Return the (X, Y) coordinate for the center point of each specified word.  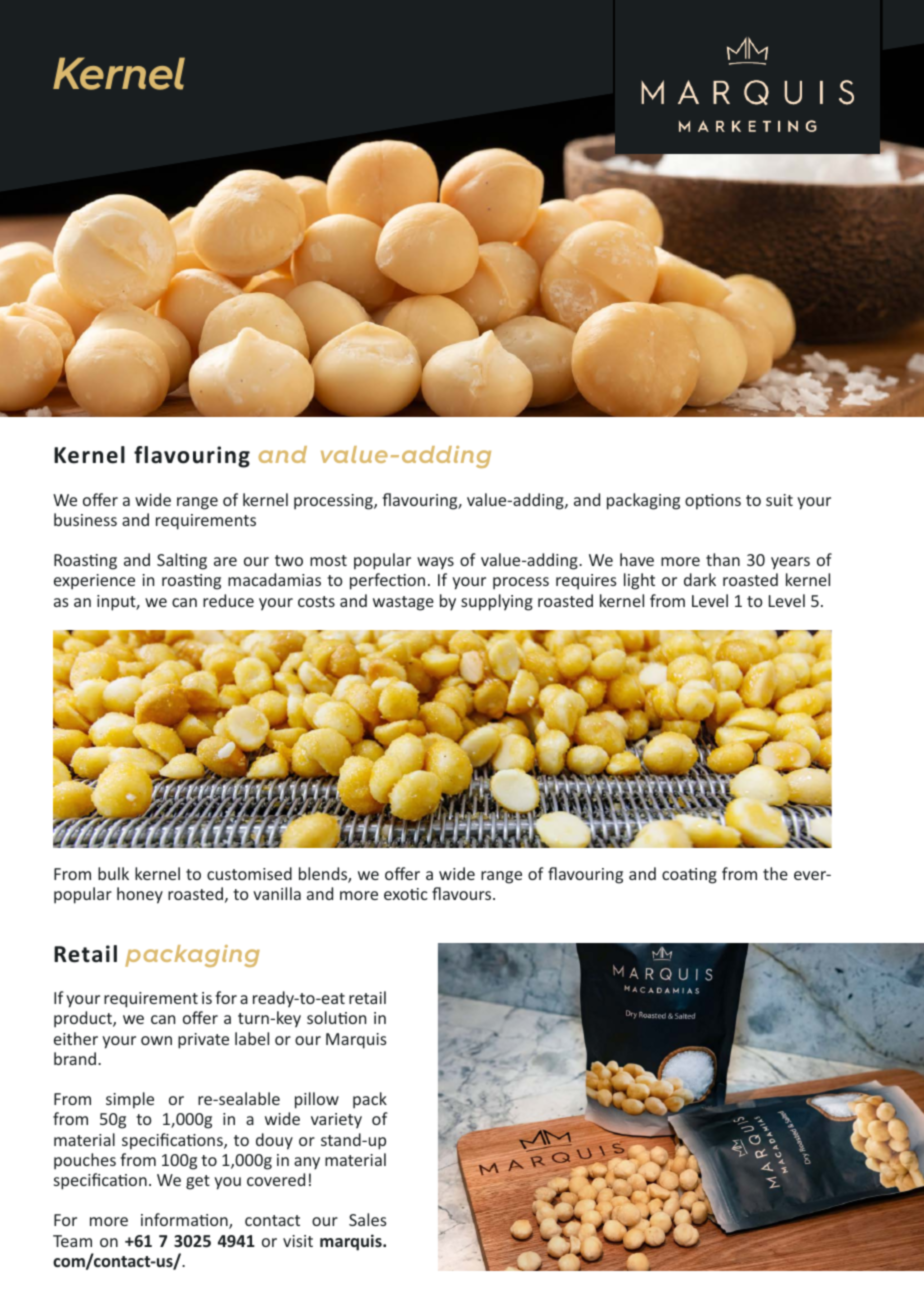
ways (435, 563)
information (185, 1221)
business (85, 519)
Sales (368, 1219)
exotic (406, 894)
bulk (113, 873)
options (713, 502)
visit (298, 1241)
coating (689, 876)
